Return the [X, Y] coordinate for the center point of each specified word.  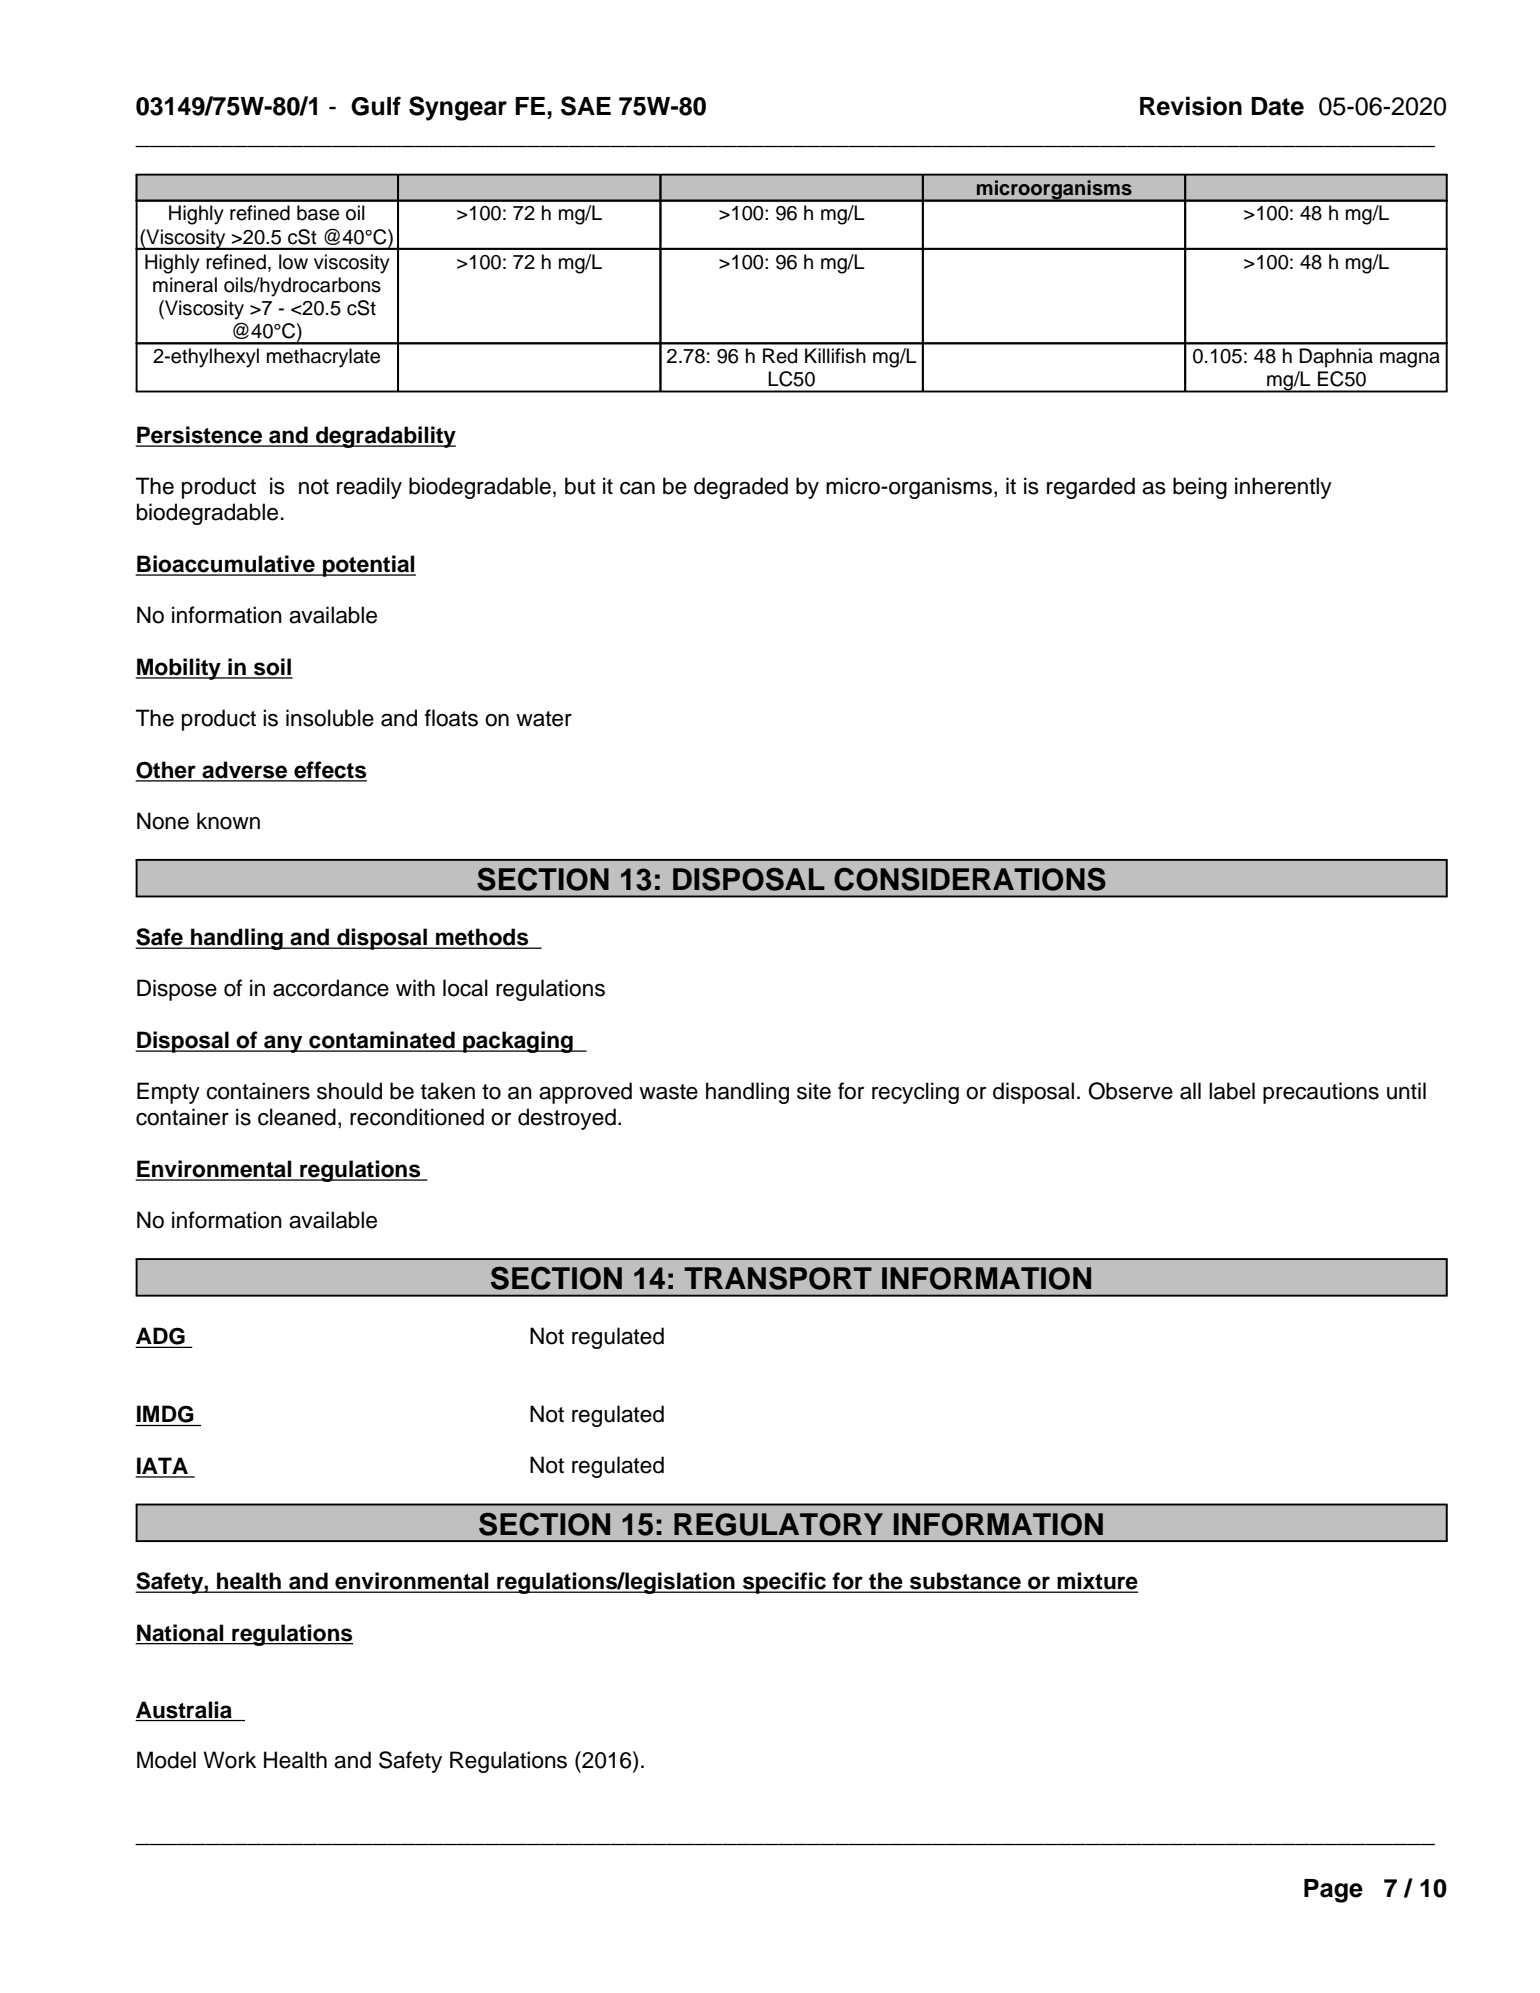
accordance [331, 988]
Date [1277, 106]
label [1232, 1091]
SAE [586, 106]
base [318, 213]
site [814, 1091]
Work [229, 1760]
